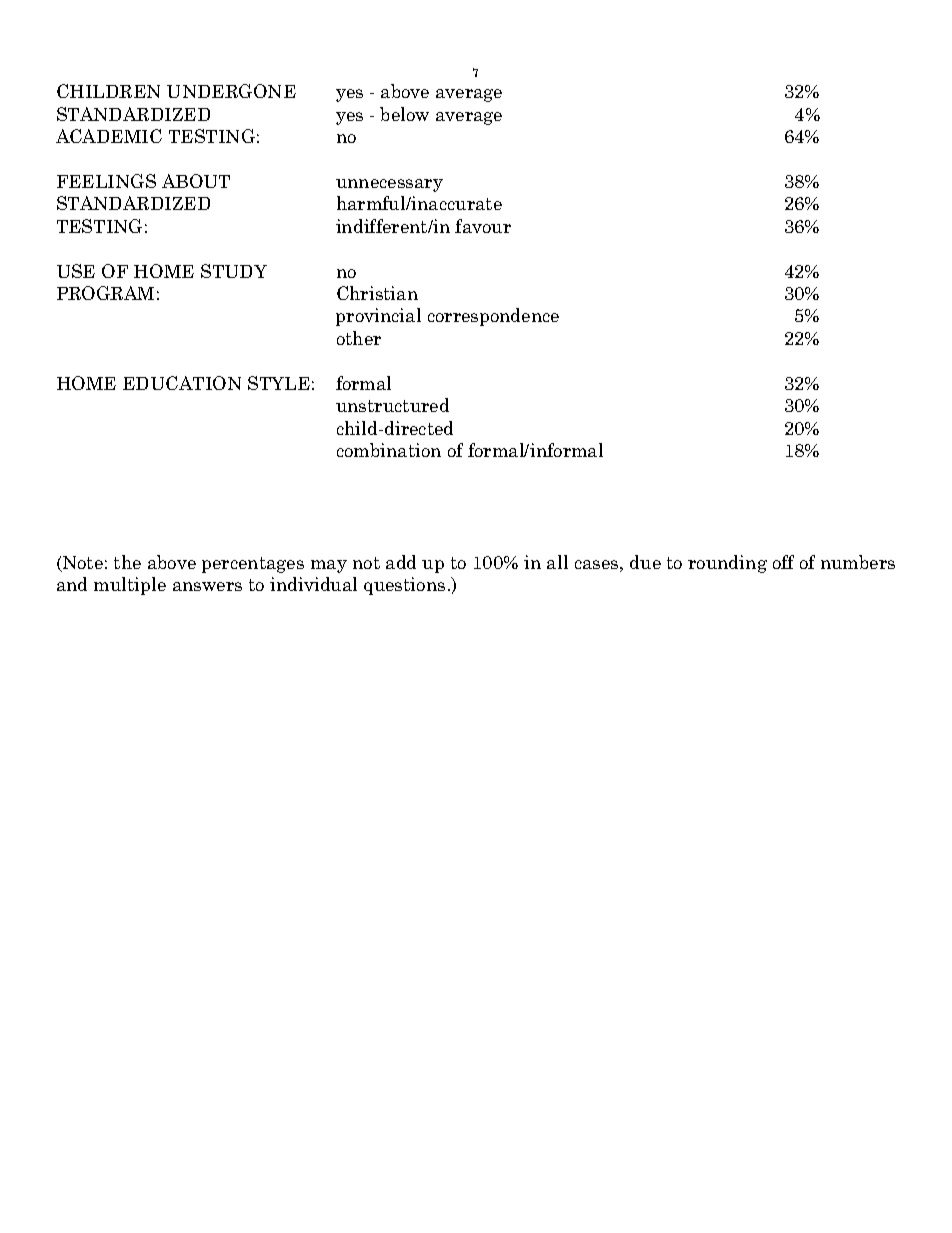 Image resolution: width=952 pixels, height=1233 pixels. I want to click on UNDERGONE, so click(231, 91).
